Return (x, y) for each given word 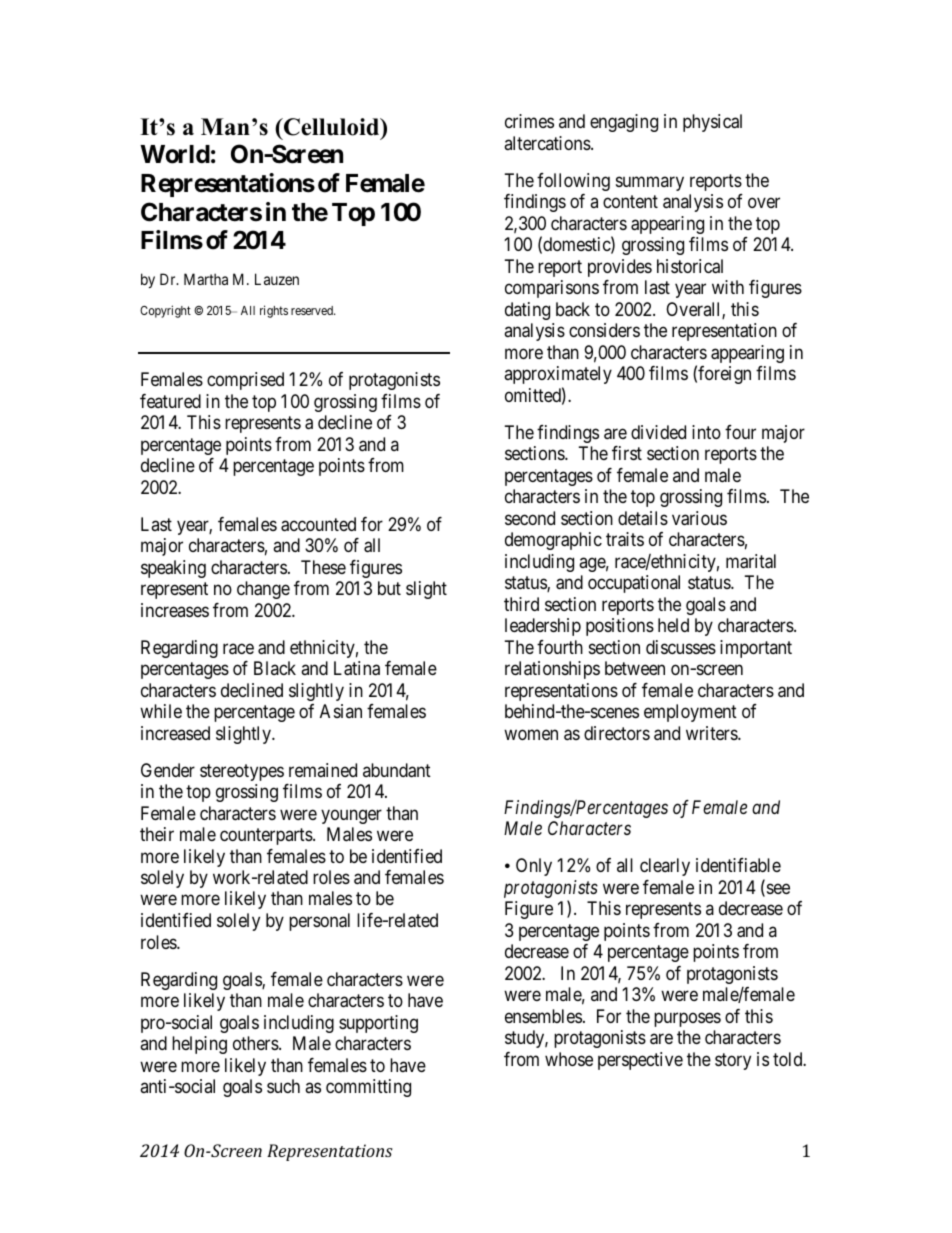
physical (712, 123)
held (673, 625)
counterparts (267, 836)
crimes (529, 121)
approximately (558, 375)
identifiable (738, 865)
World (175, 154)
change (263, 590)
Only (534, 867)
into (706, 432)
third (521, 604)
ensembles (543, 1016)
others (256, 1043)
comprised (245, 381)
